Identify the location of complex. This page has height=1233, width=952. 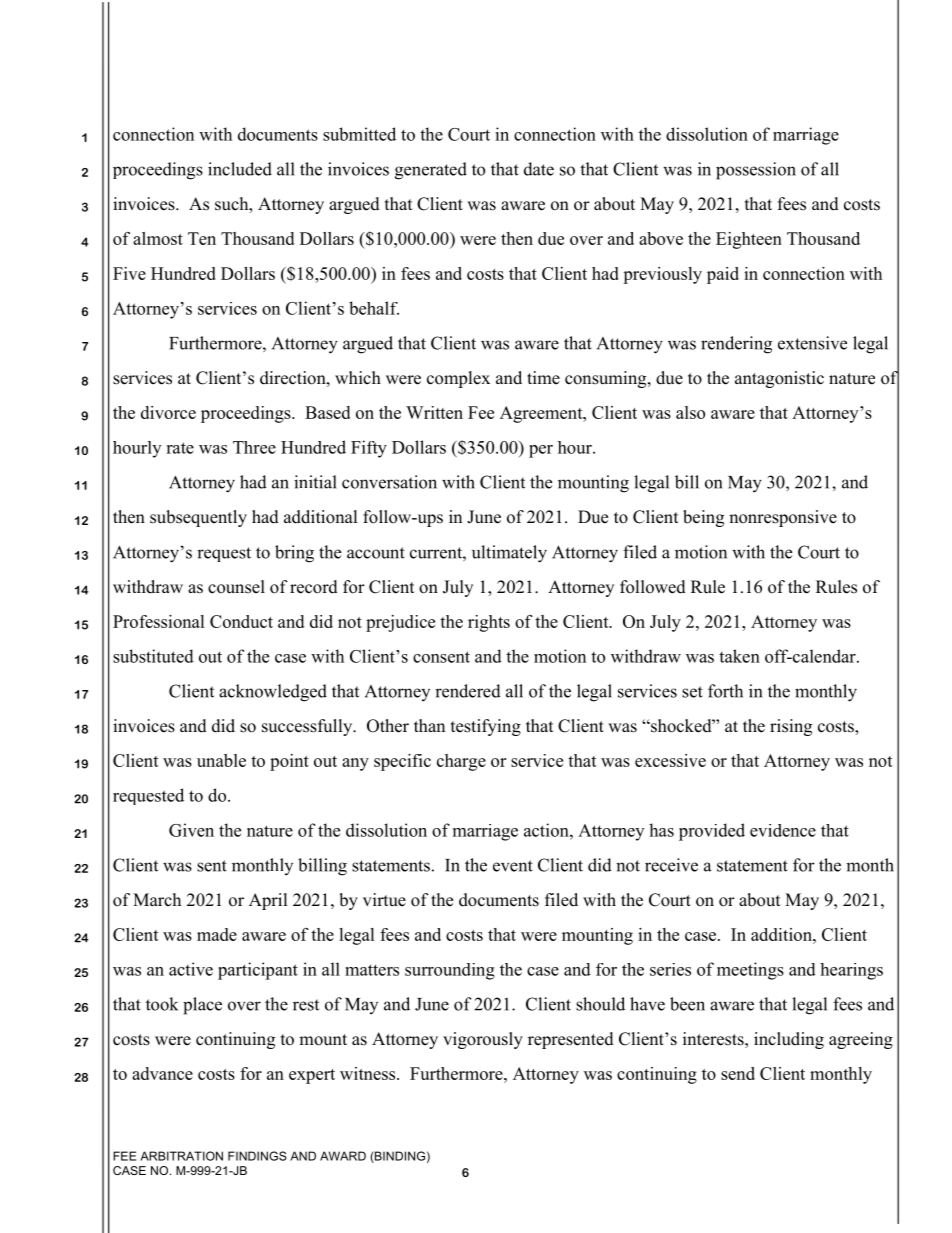
(458, 379).
